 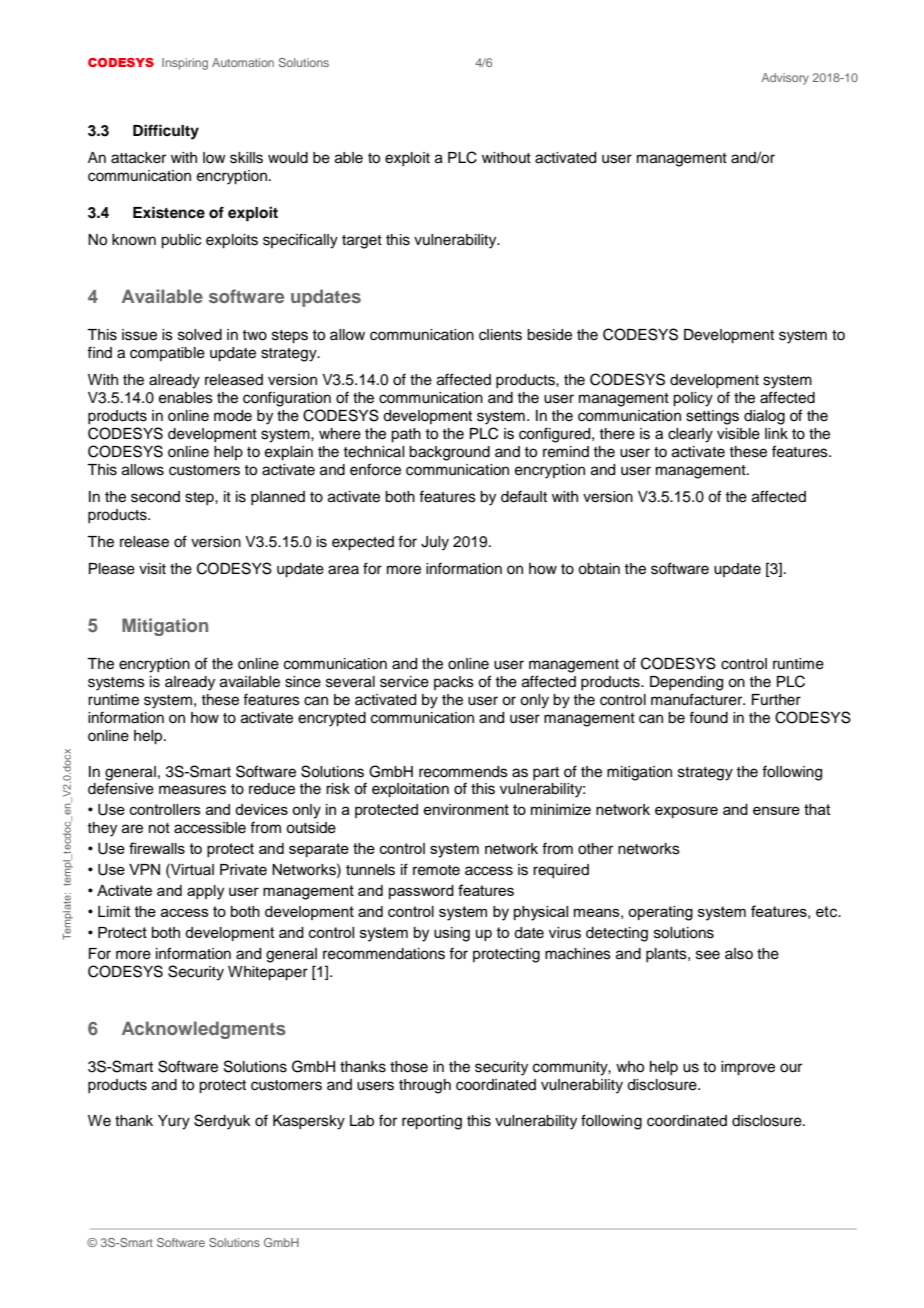 I want to click on improve, so click(x=748, y=1068).
